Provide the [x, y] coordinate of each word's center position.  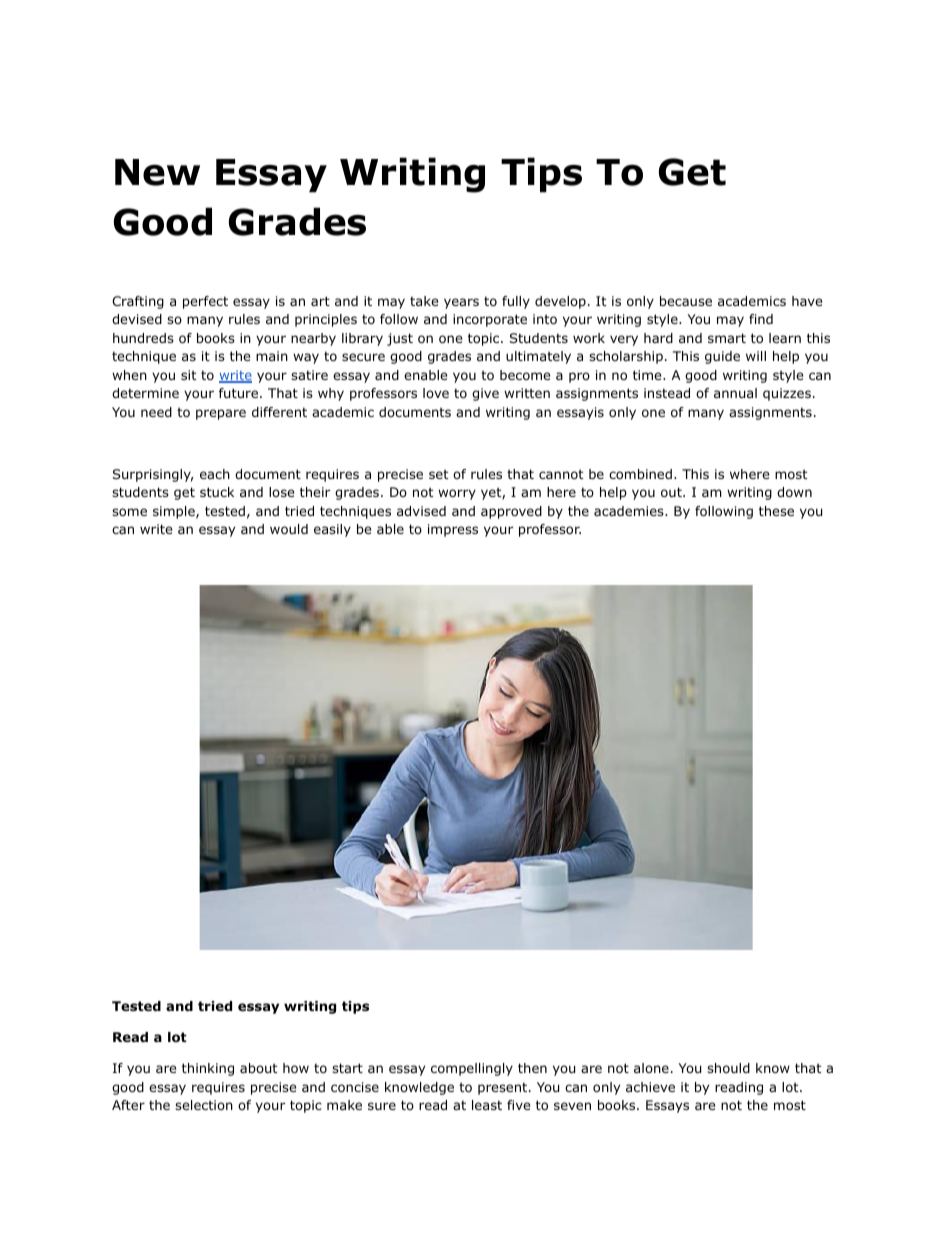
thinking [208, 1069]
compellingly [472, 1069]
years [461, 303]
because [686, 301]
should [728, 1068]
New [157, 172]
